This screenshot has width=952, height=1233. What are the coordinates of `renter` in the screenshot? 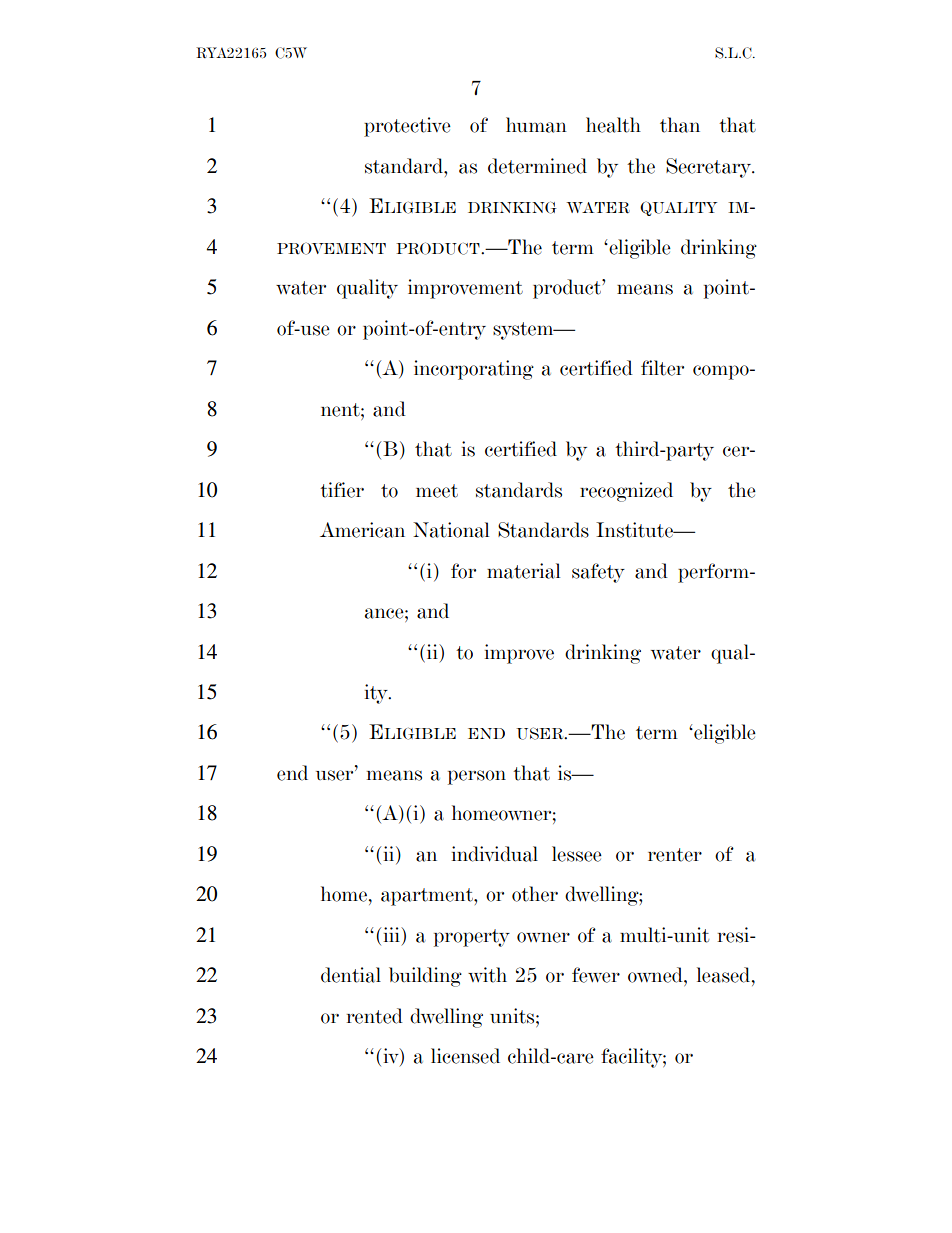 It's located at (675, 855).
